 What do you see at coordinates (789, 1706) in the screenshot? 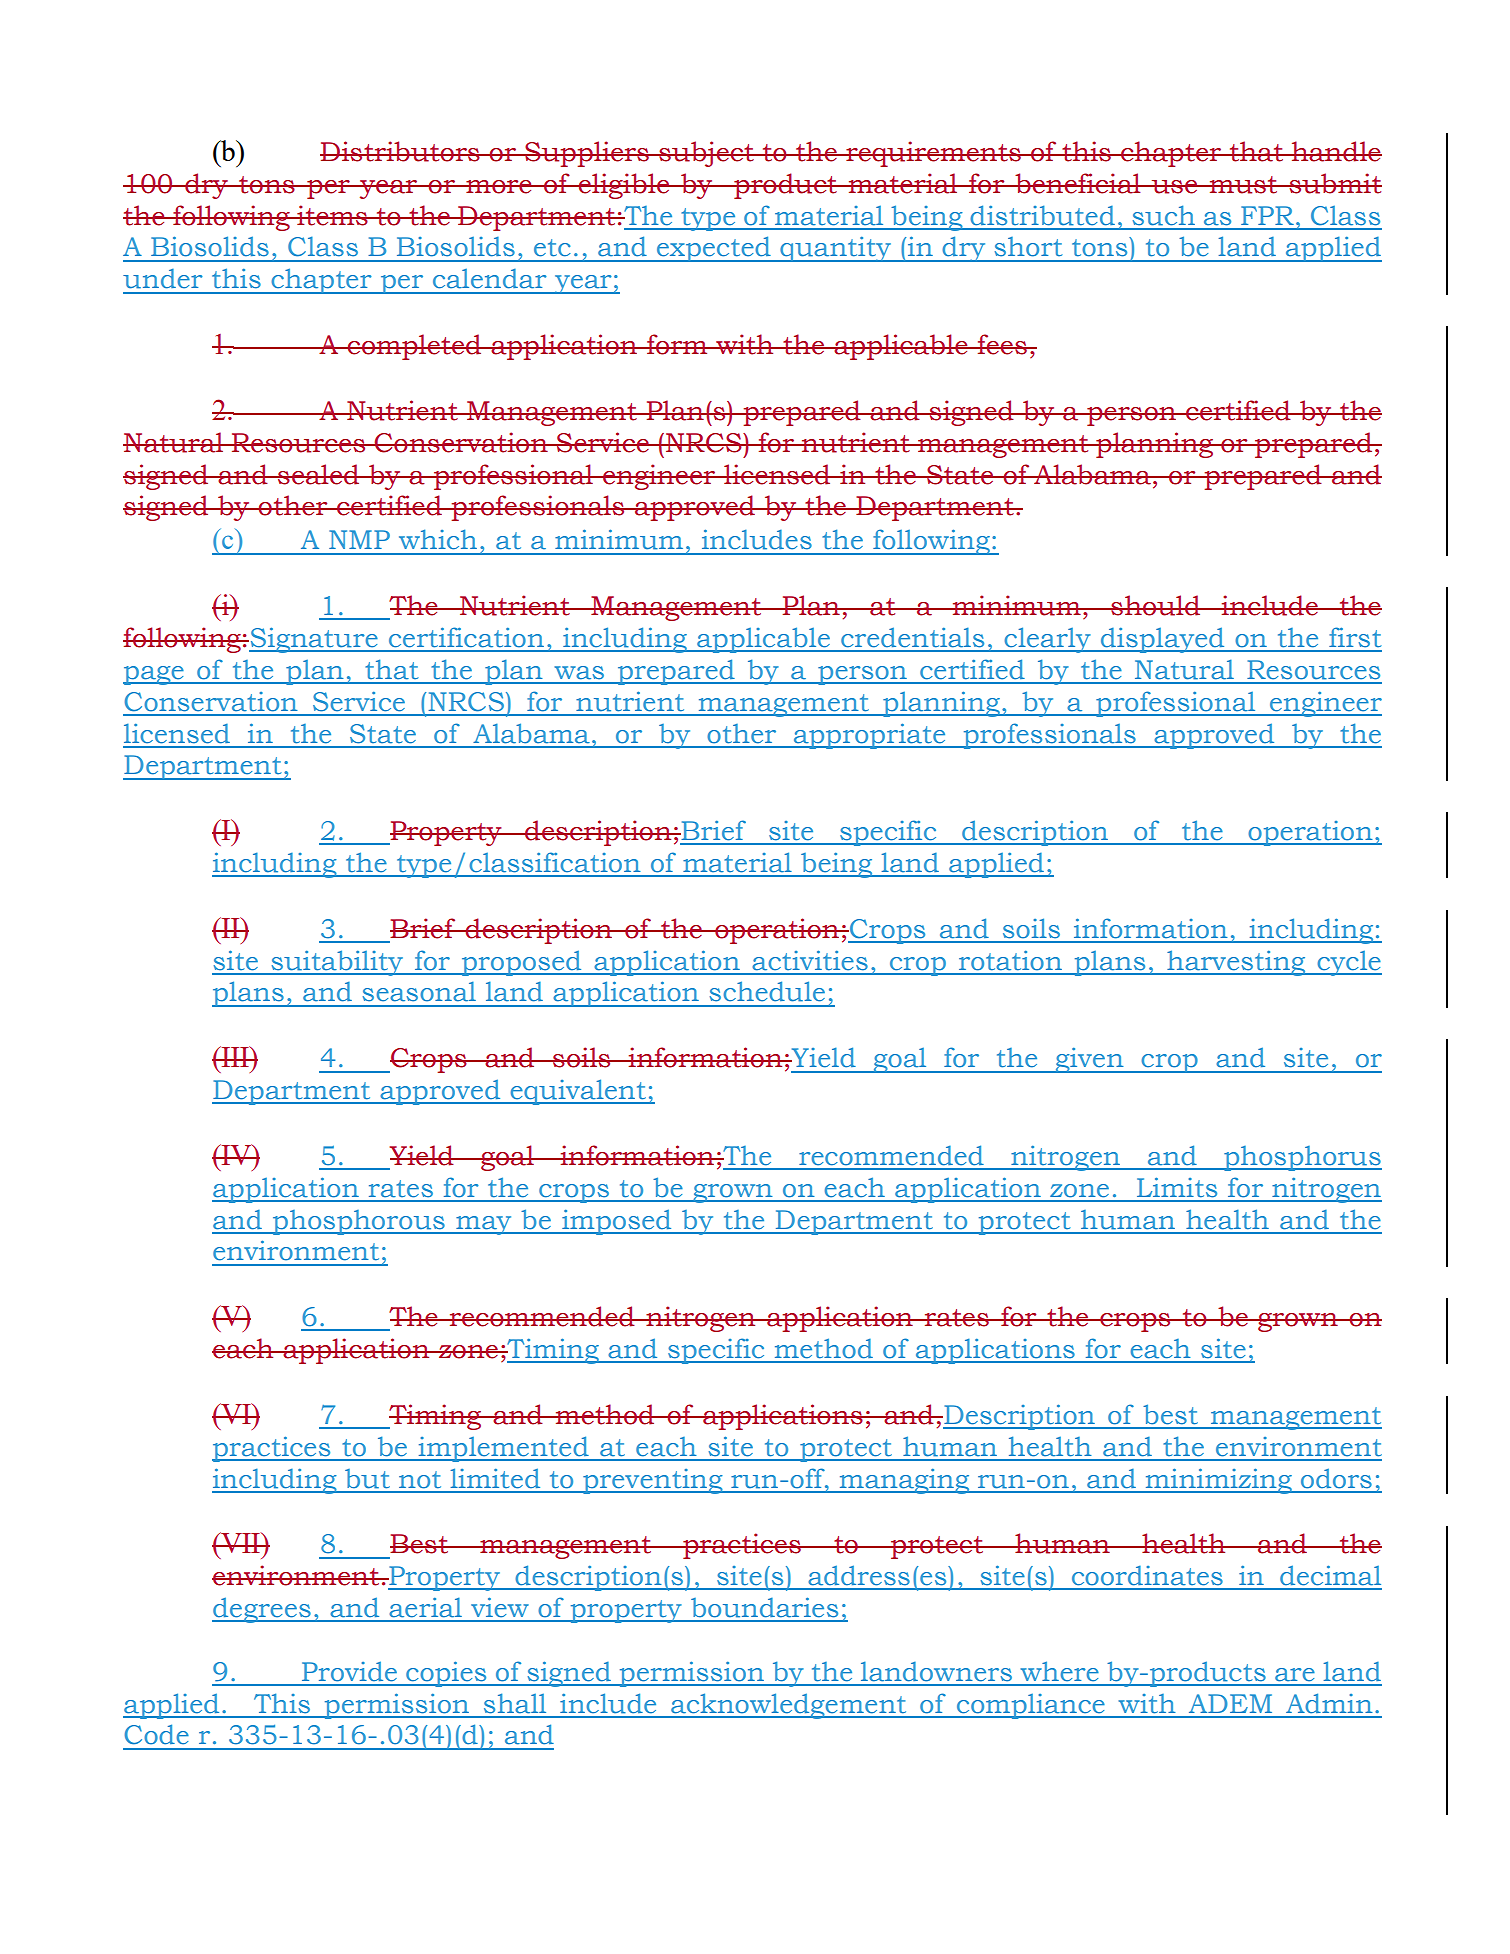
I see `acknowledgement` at bounding box center [789, 1706].
